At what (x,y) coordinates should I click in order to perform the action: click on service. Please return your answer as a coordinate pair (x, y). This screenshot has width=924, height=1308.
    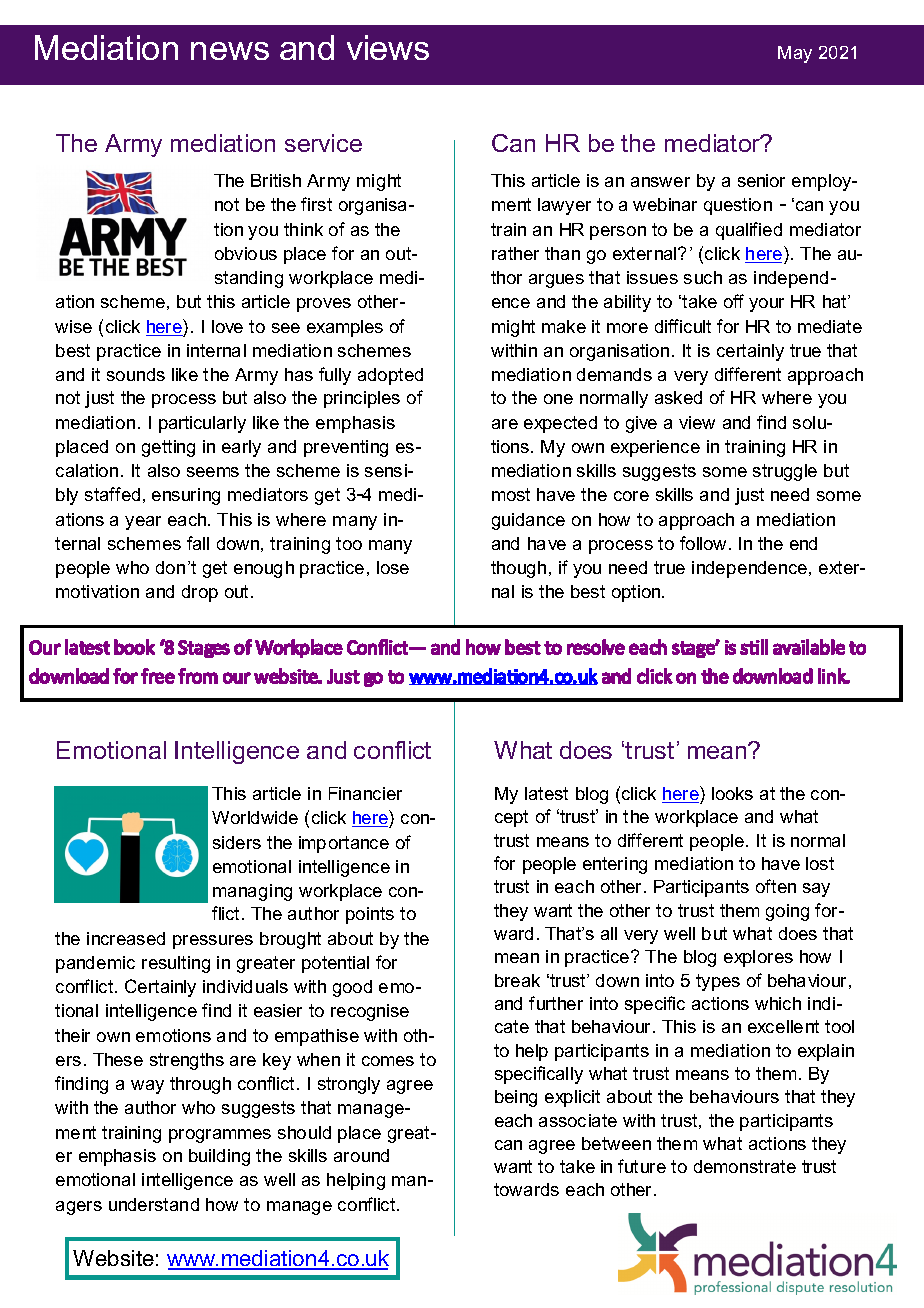
    Looking at the image, I should click on (323, 143).
